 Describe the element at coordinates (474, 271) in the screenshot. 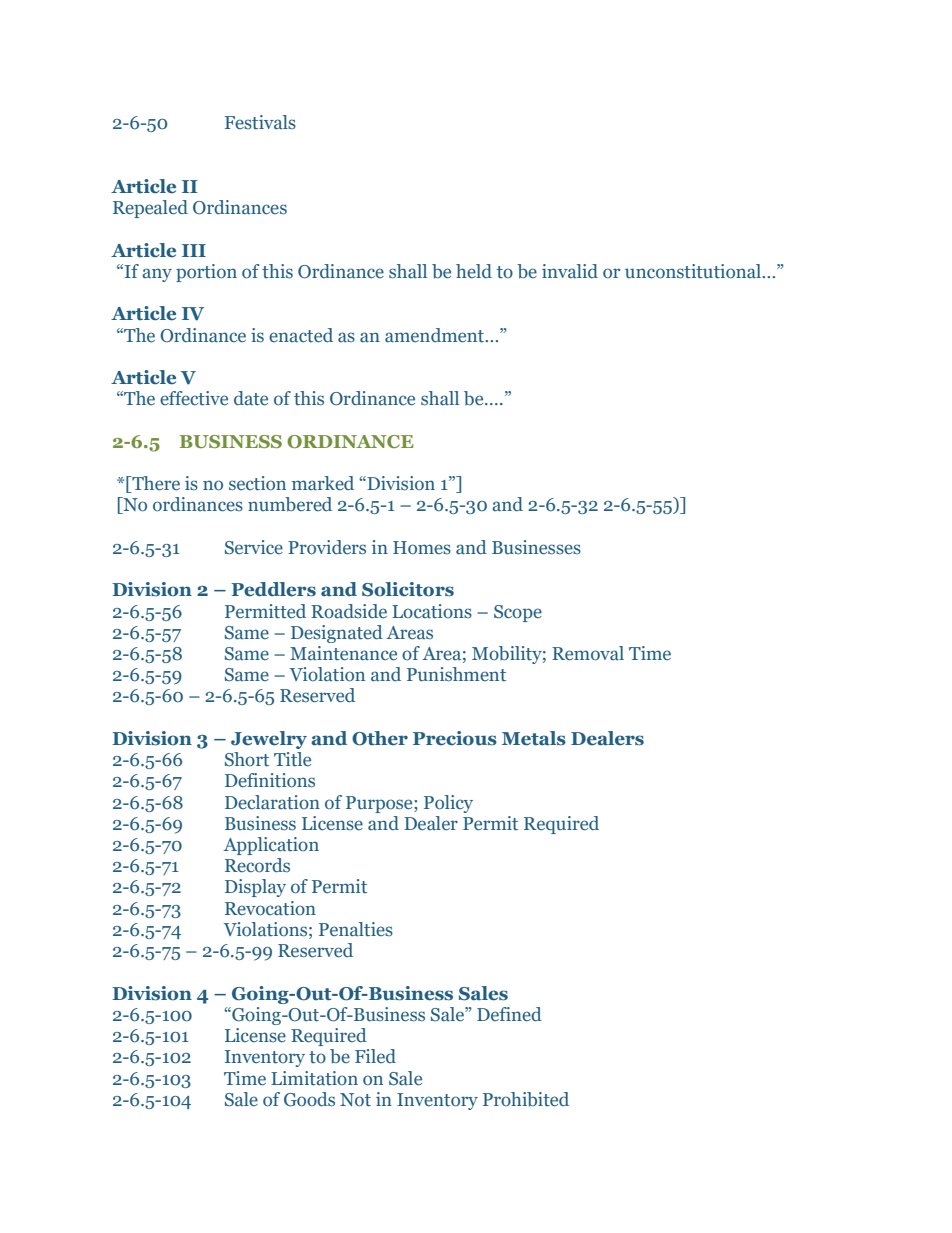

I see `held` at that location.
